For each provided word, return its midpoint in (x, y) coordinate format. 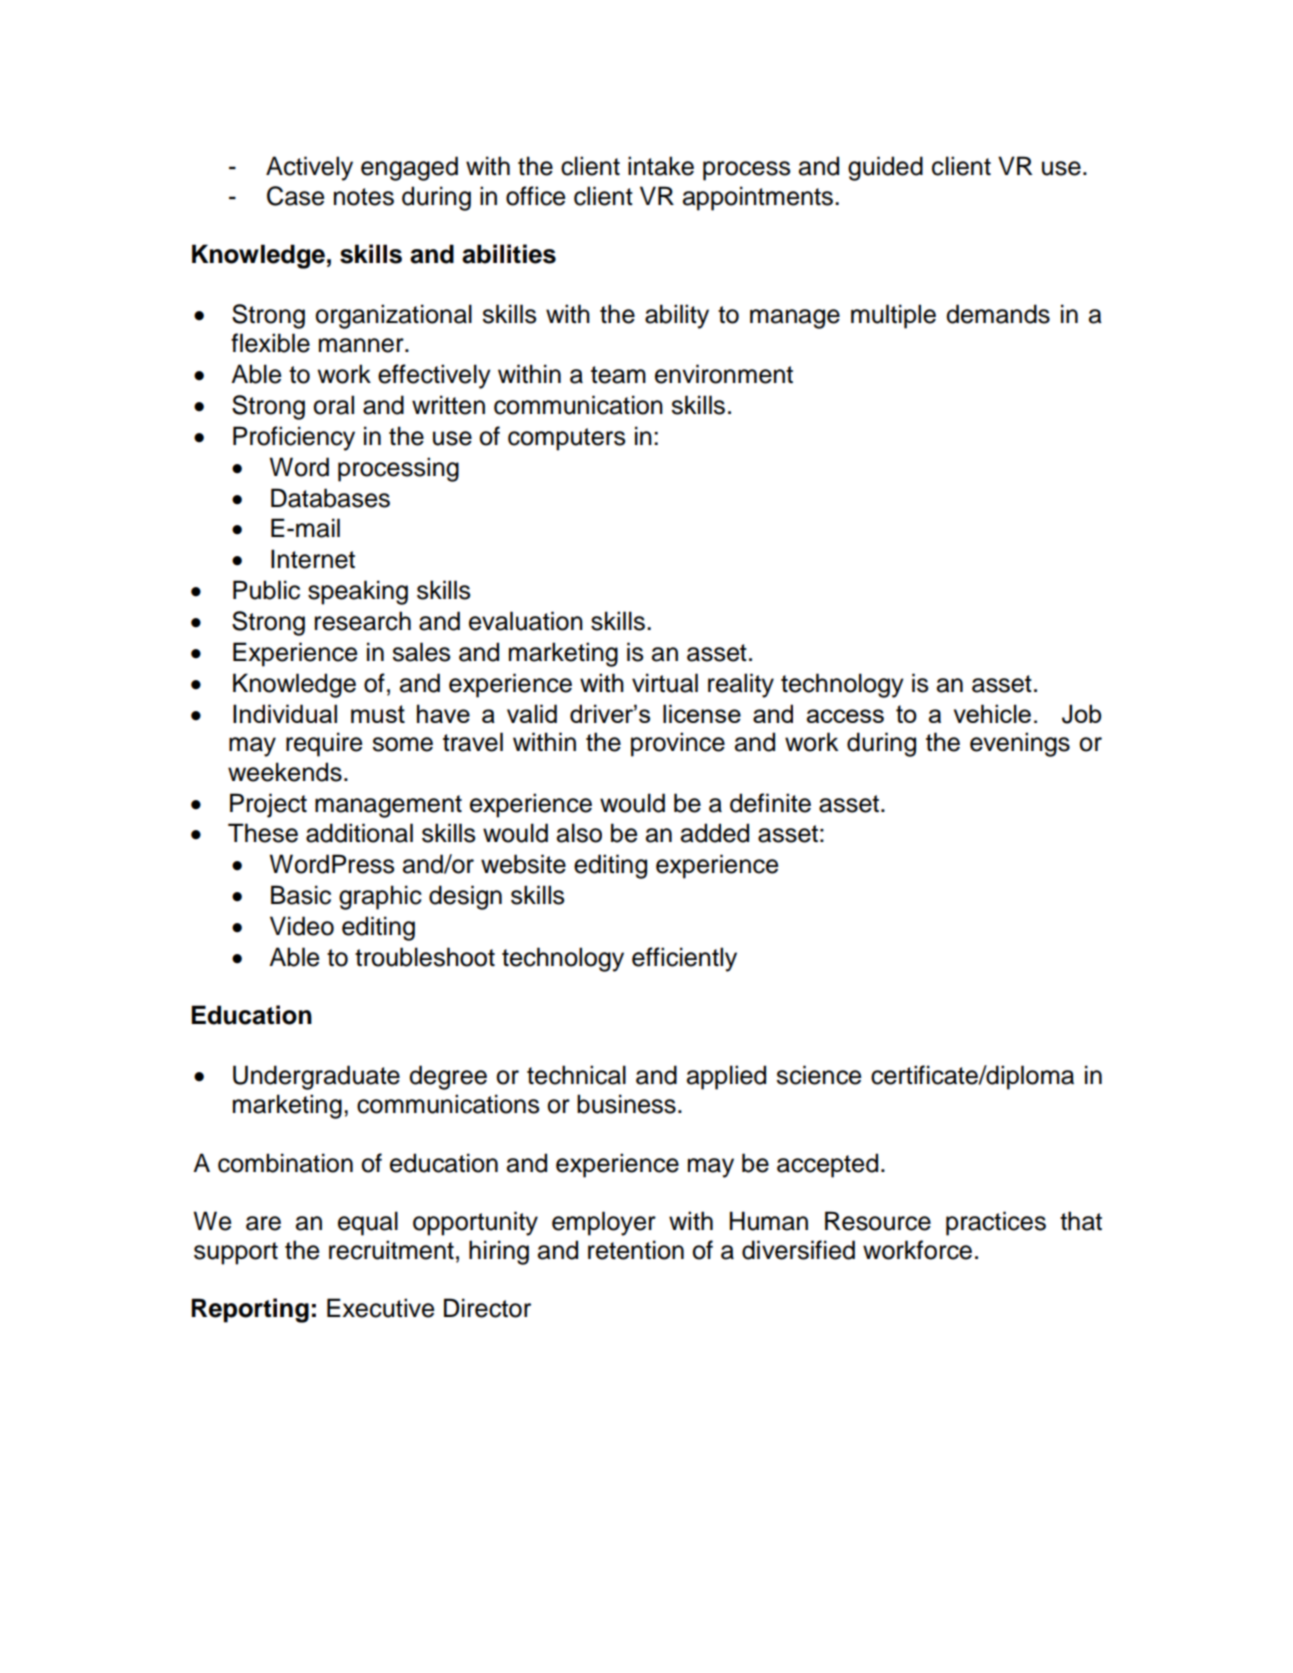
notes (364, 197)
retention (636, 1250)
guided (885, 168)
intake (661, 166)
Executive (380, 1308)
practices (996, 1223)
